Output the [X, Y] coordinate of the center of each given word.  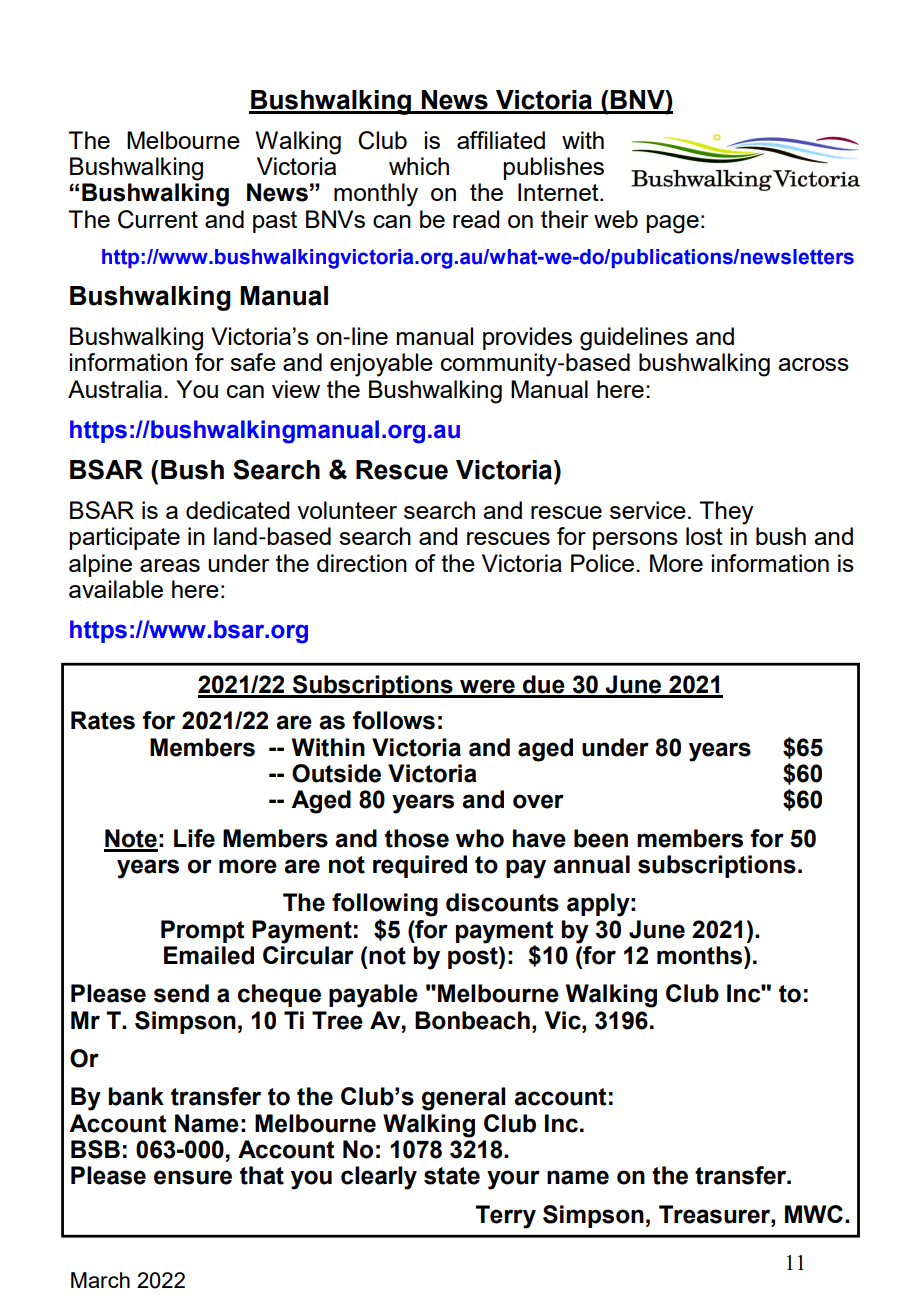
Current [158, 219]
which [419, 166]
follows [394, 720]
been [601, 838]
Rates [103, 720]
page [673, 224]
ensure [193, 1177]
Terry [505, 1217]
